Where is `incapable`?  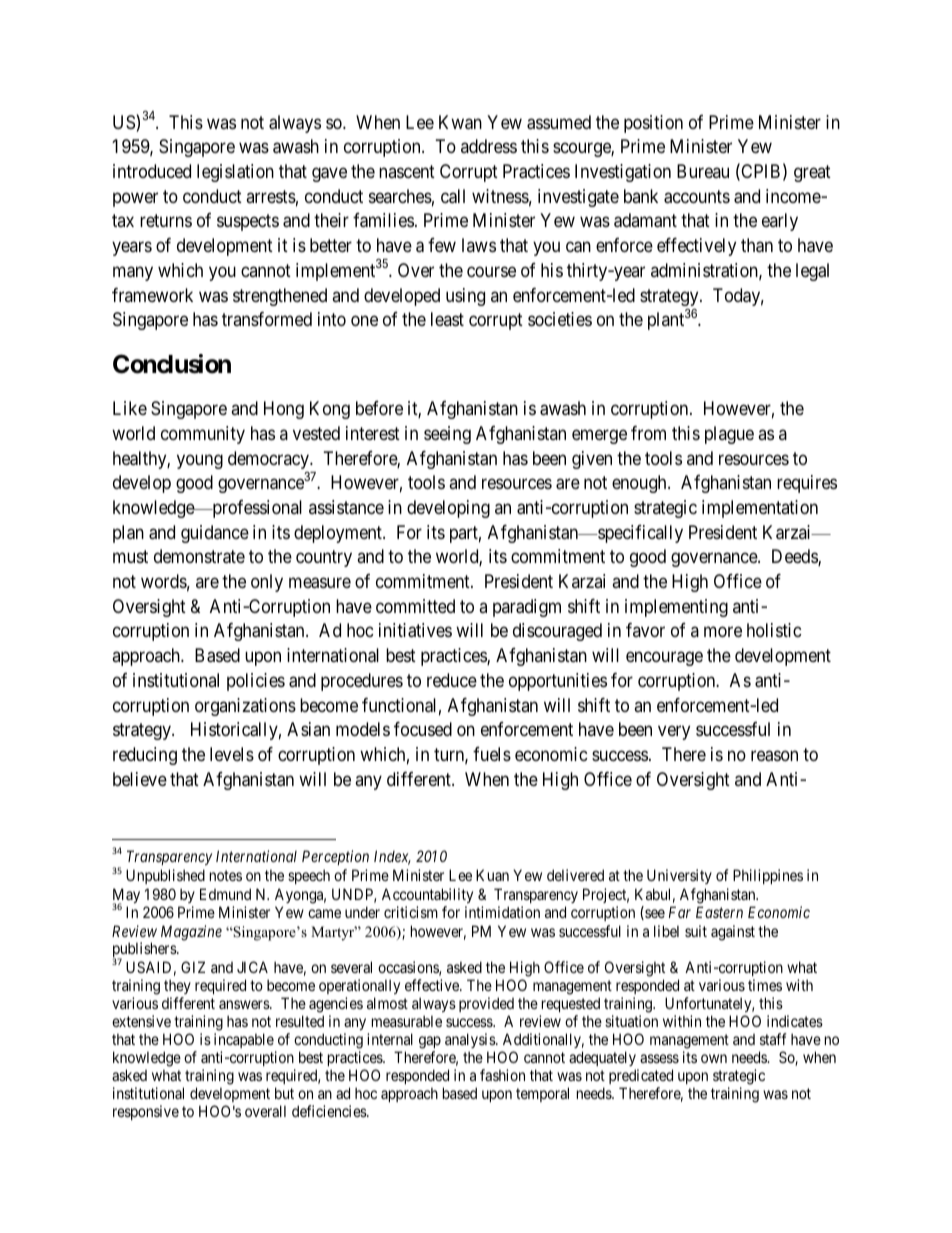
incapable is located at coordinates (244, 1040).
